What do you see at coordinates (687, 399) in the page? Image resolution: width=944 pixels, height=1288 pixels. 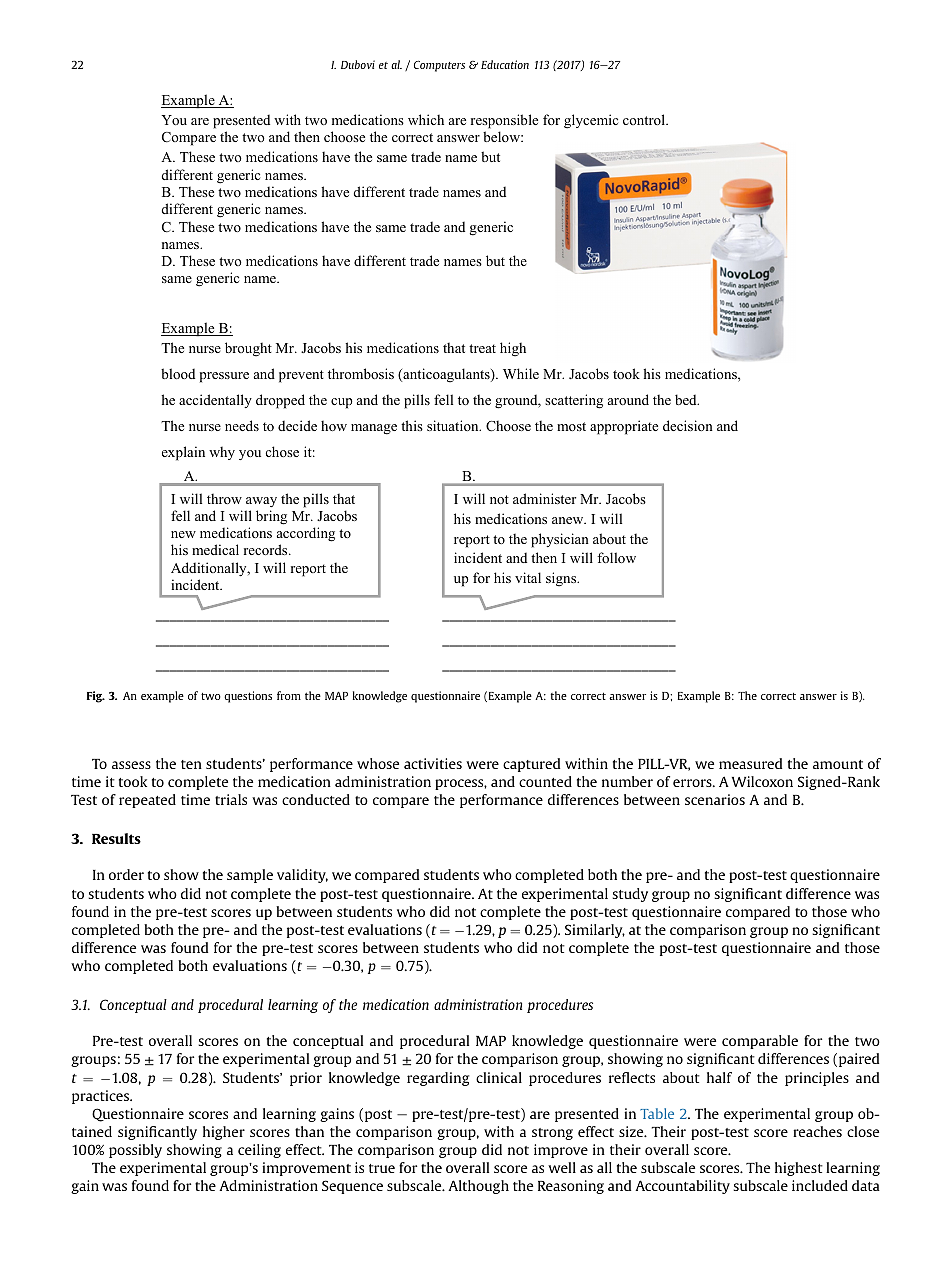 I see `bed` at bounding box center [687, 399].
